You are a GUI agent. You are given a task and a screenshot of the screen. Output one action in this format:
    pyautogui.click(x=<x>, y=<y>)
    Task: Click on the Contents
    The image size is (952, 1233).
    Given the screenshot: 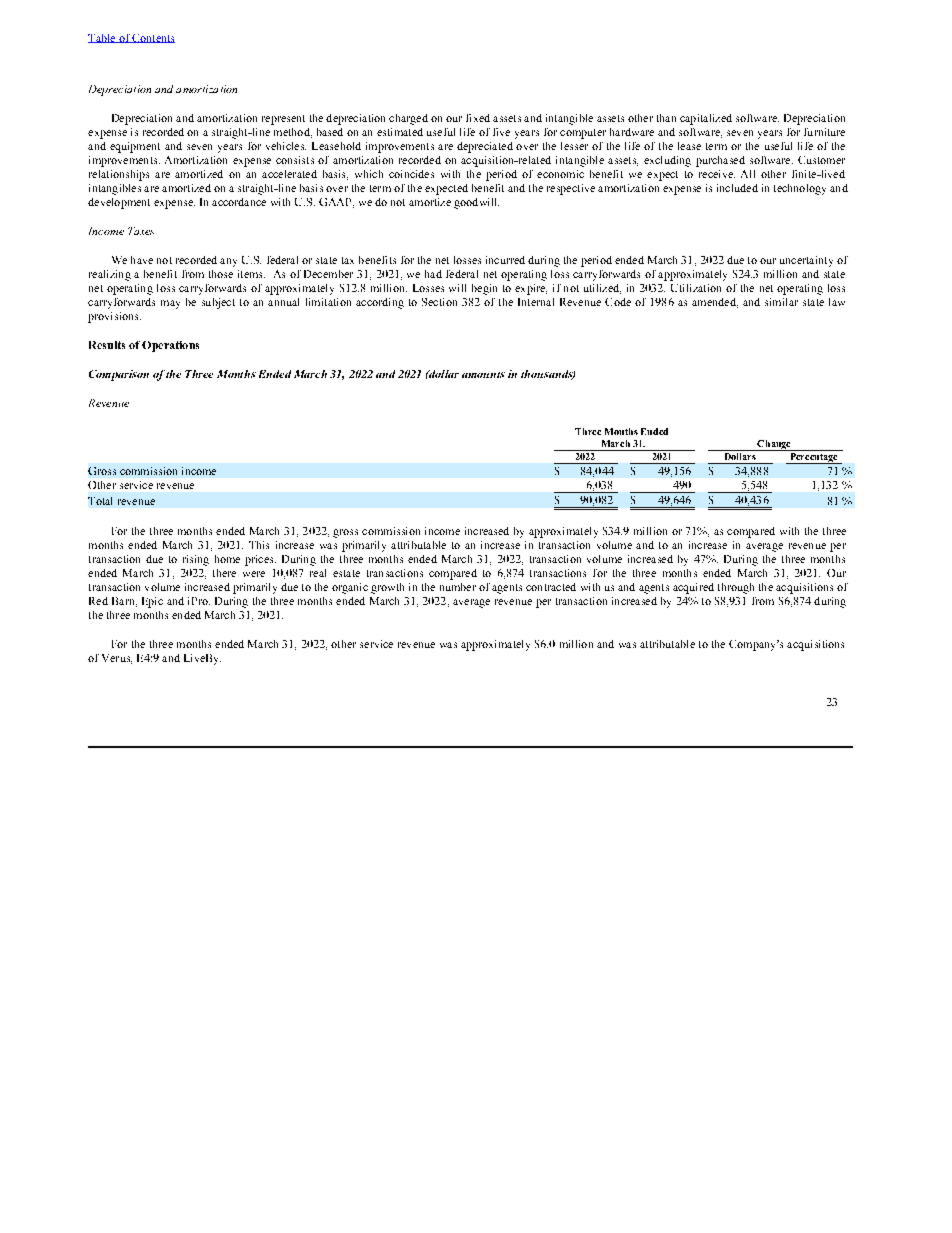 What is the action you would take?
    pyautogui.click(x=153, y=38)
